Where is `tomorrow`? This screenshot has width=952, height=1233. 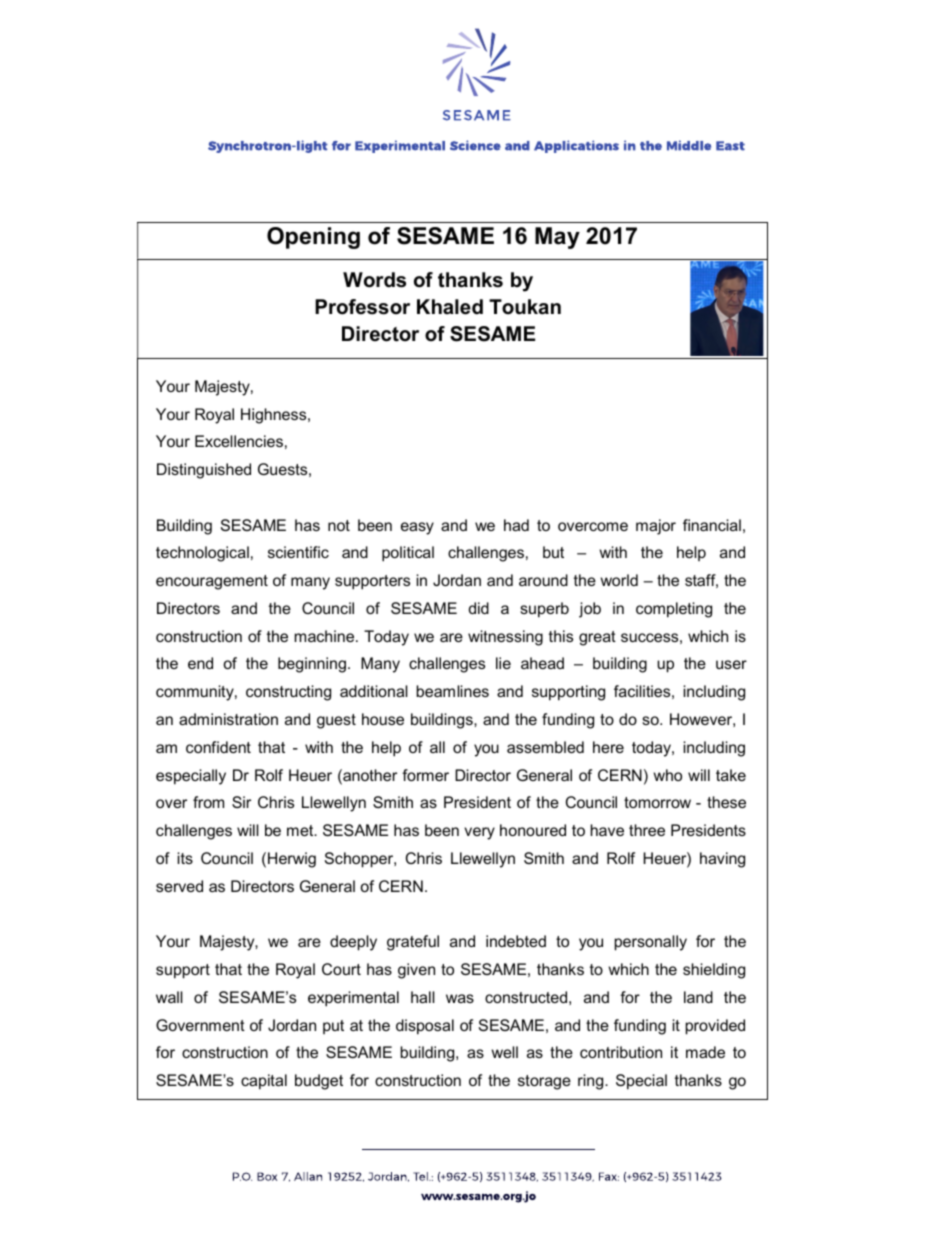 tomorrow is located at coordinates (657, 802).
